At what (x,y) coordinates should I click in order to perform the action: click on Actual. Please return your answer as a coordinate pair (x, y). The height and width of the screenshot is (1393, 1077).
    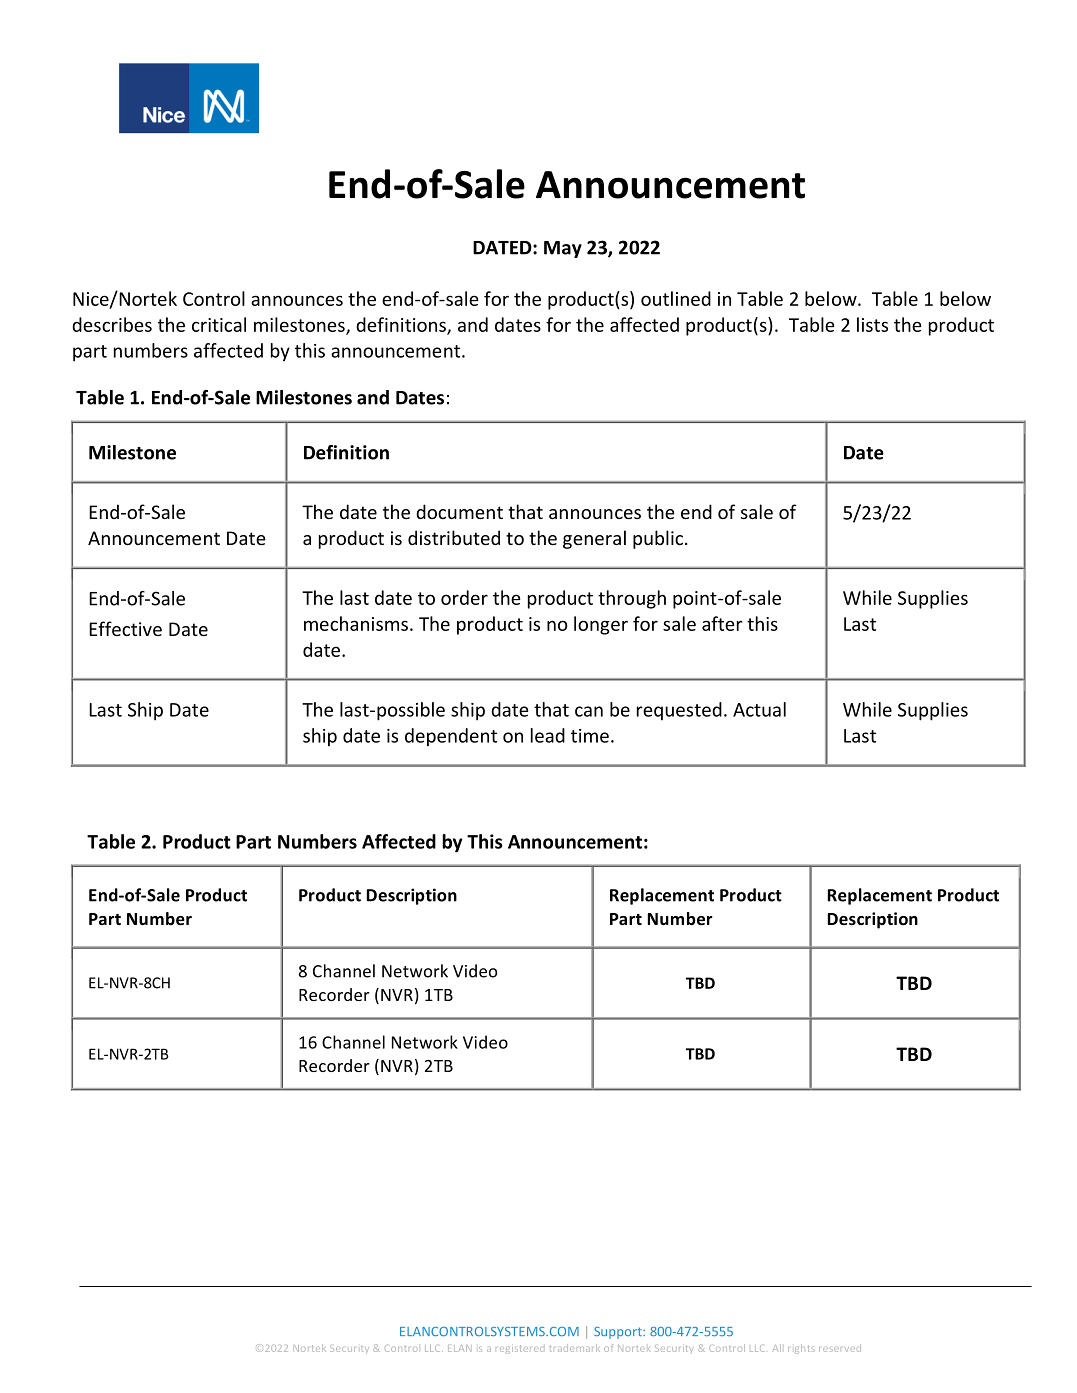
    Looking at the image, I should click on (759, 709).
